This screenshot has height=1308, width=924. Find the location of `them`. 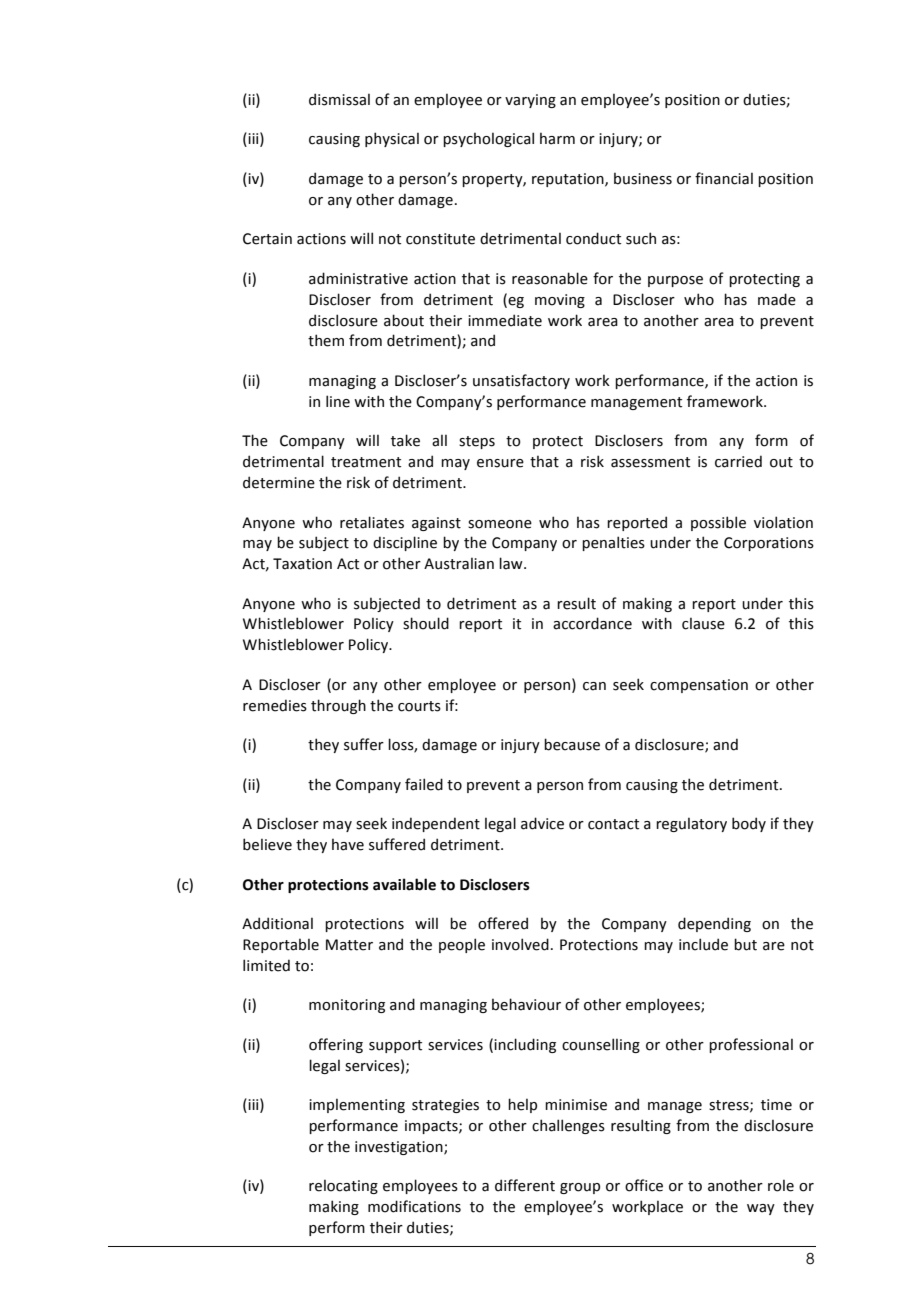

them is located at coordinates (326, 340).
